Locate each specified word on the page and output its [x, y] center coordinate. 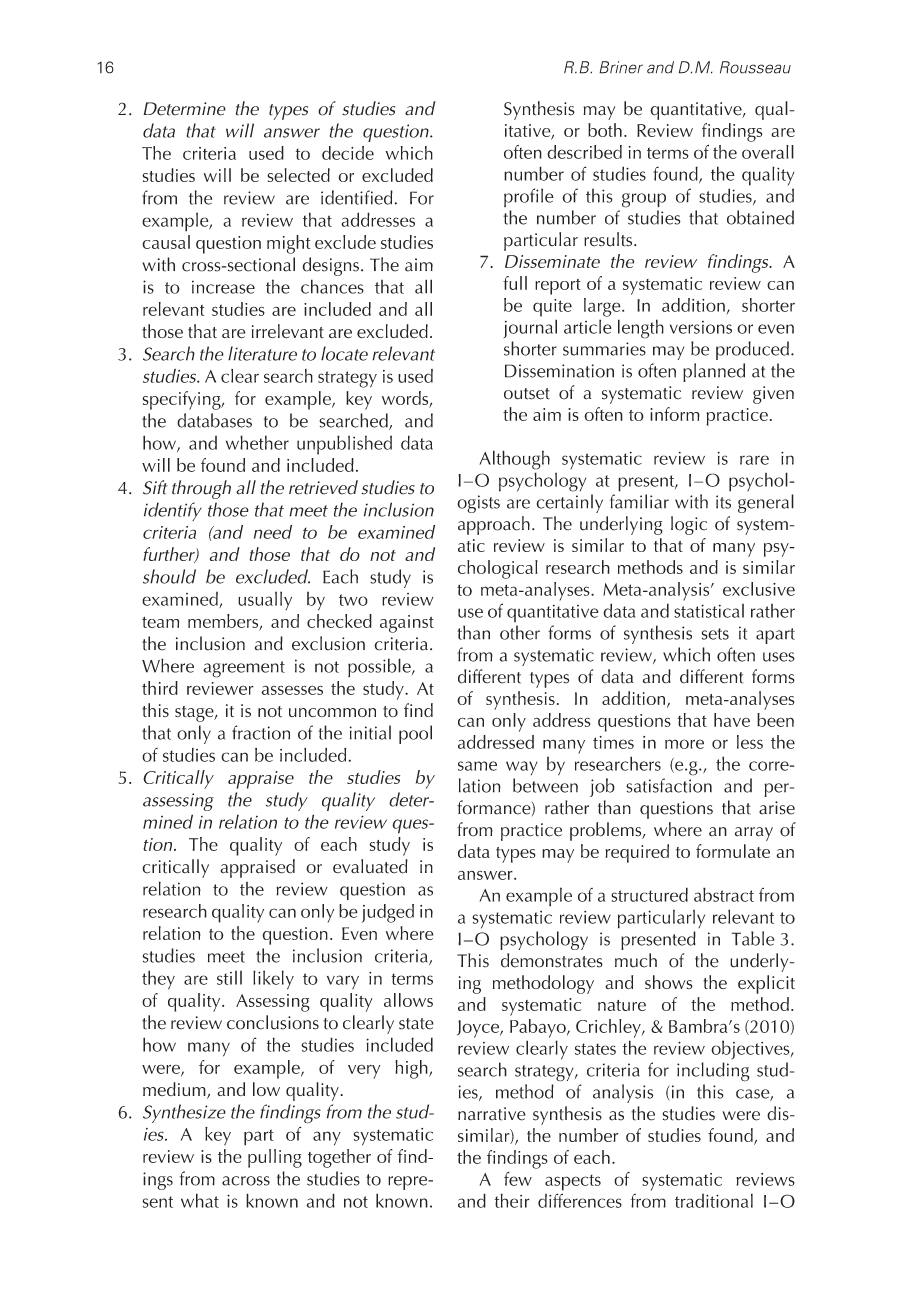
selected [298, 175]
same [477, 766]
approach [494, 525]
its [723, 502]
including [713, 1072]
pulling [275, 1158]
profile [529, 197]
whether [257, 442]
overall [768, 152]
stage [195, 714]
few [518, 1179]
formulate [733, 851]
